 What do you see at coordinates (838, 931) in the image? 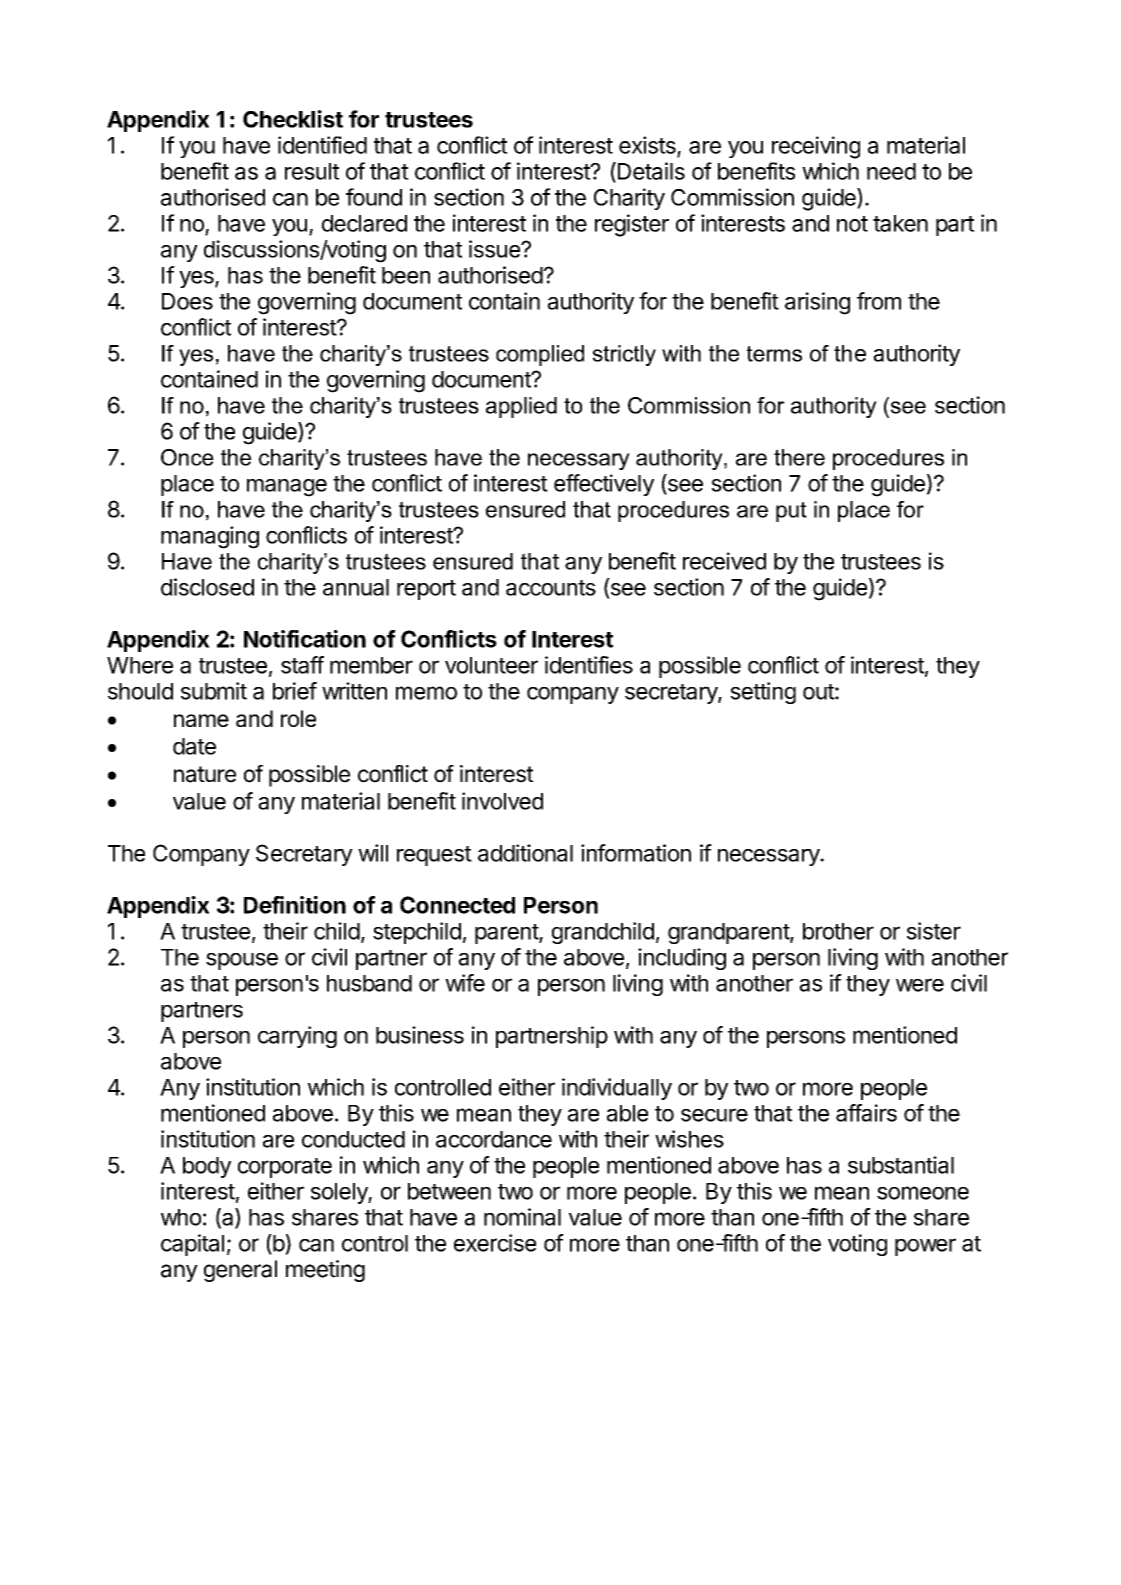
I see `brother` at bounding box center [838, 931].
